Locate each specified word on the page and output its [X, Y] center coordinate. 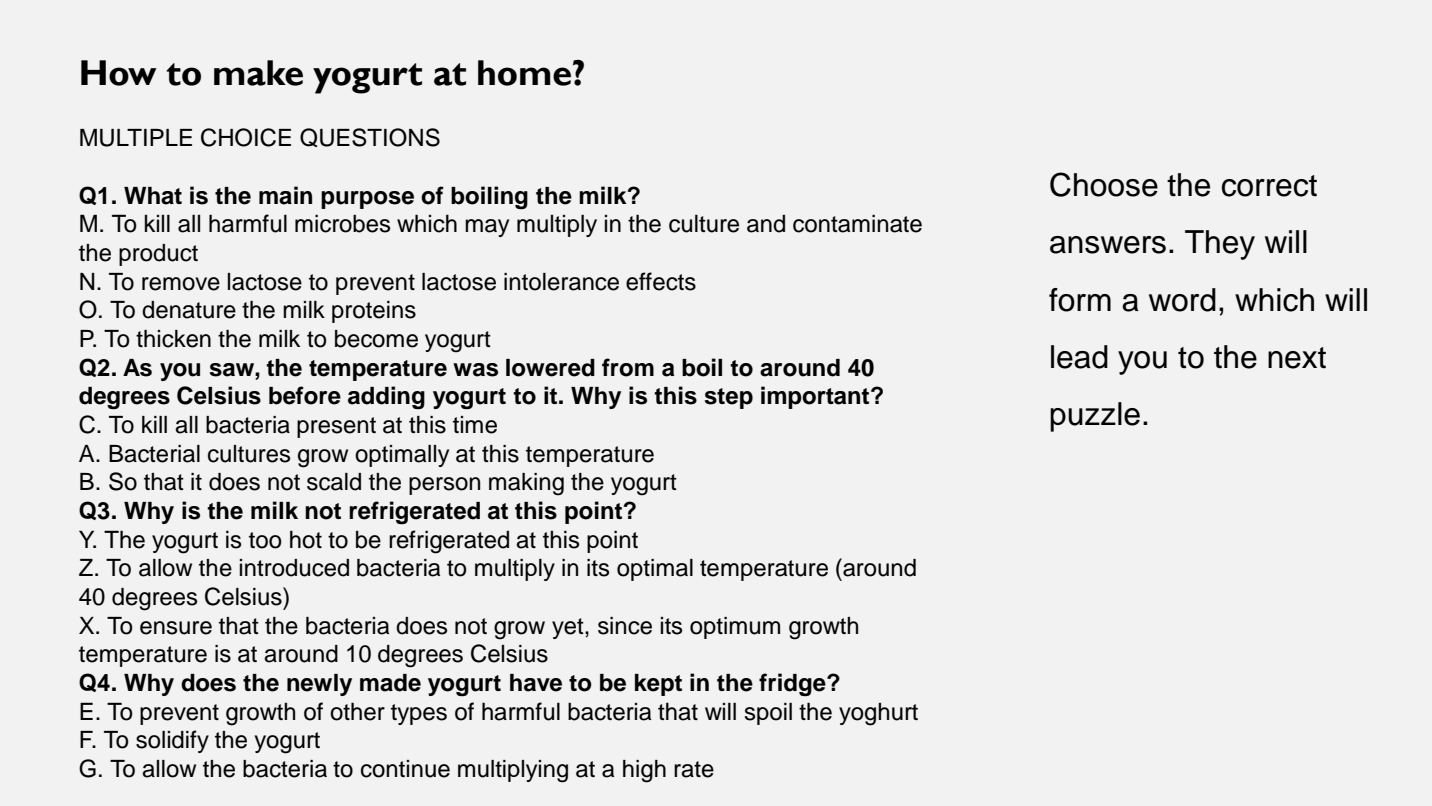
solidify [172, 741]
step [728, 398]
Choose [1104, 184]
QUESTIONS [370, 137]
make [258, 73]
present [336, 427]
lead [1079, 357]
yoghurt [878, 714]
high [644, 771]
